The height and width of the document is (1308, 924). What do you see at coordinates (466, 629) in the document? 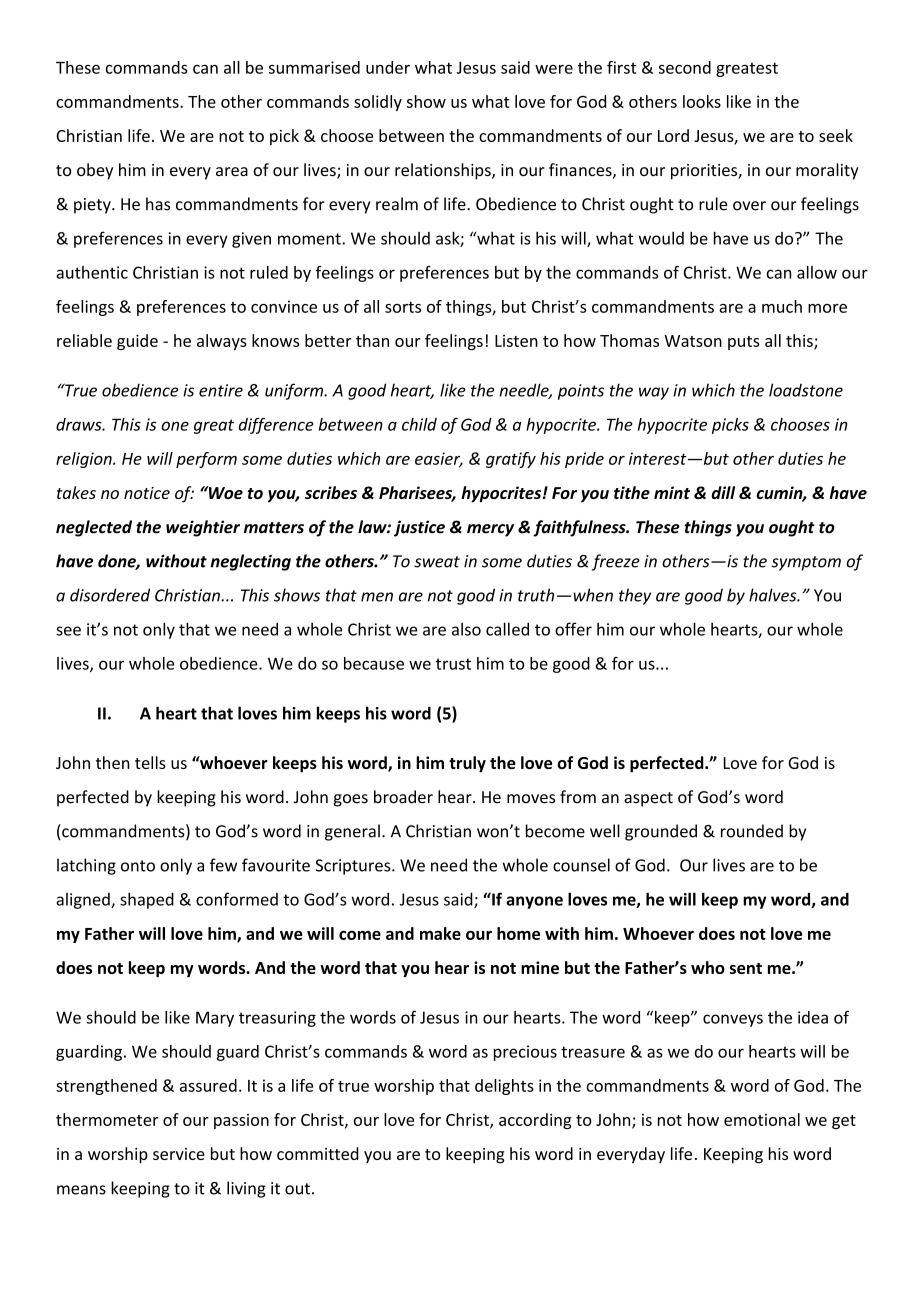
I see `also` at bounding box center [466, 629].
